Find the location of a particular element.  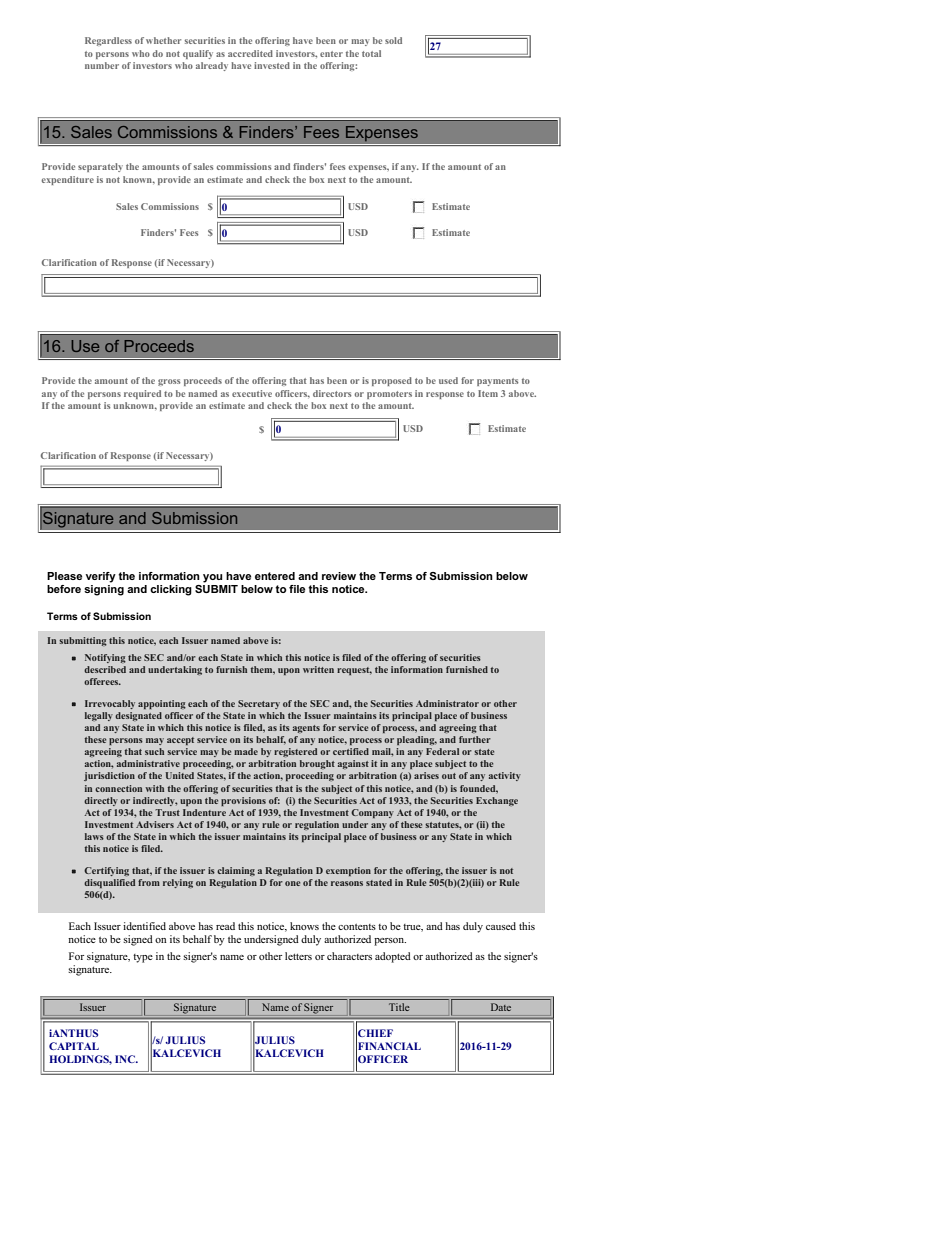

invested is located at coordinates (272, 65).
